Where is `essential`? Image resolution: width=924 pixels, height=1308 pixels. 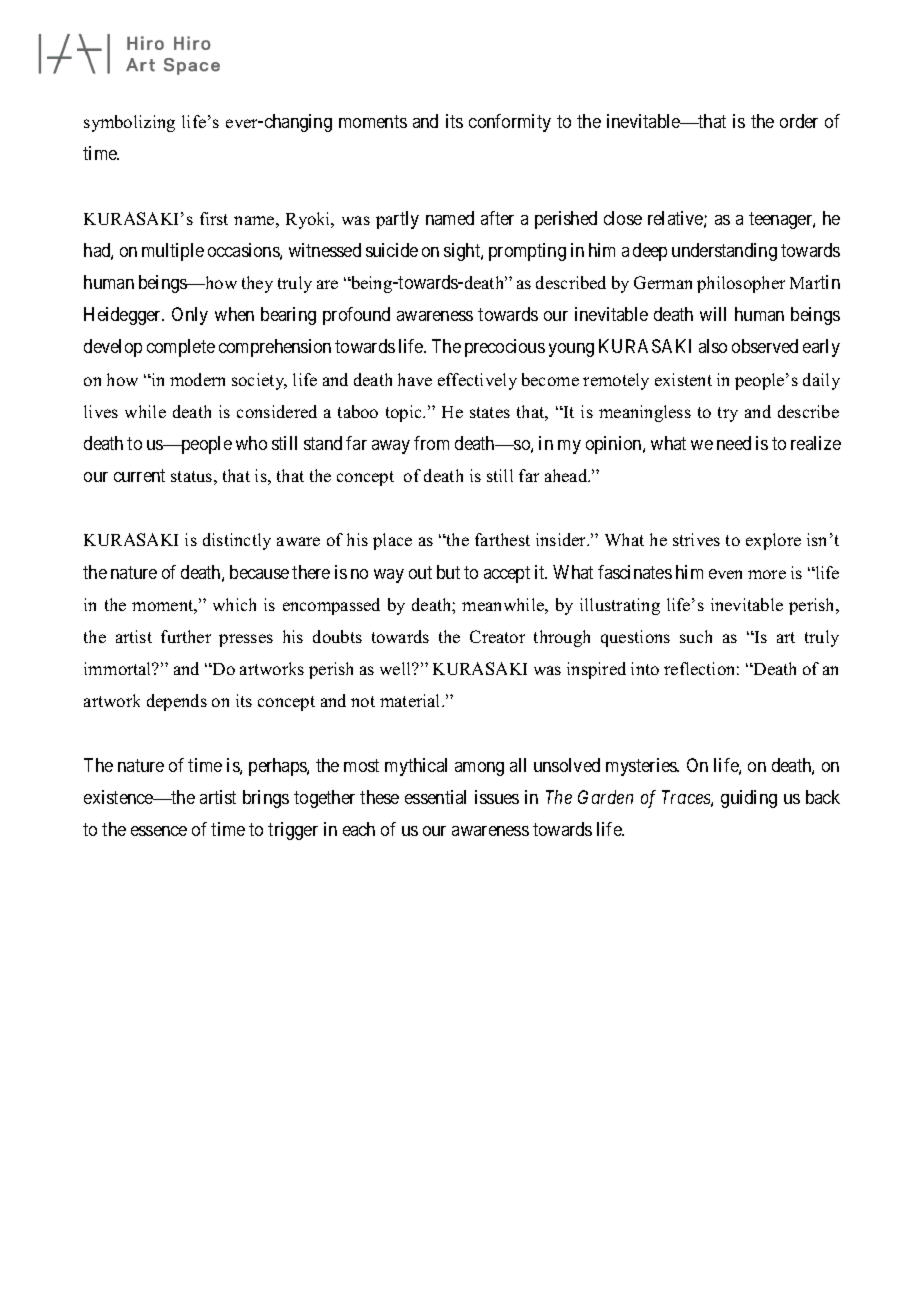 essential is located at coordinates (435, 797).
